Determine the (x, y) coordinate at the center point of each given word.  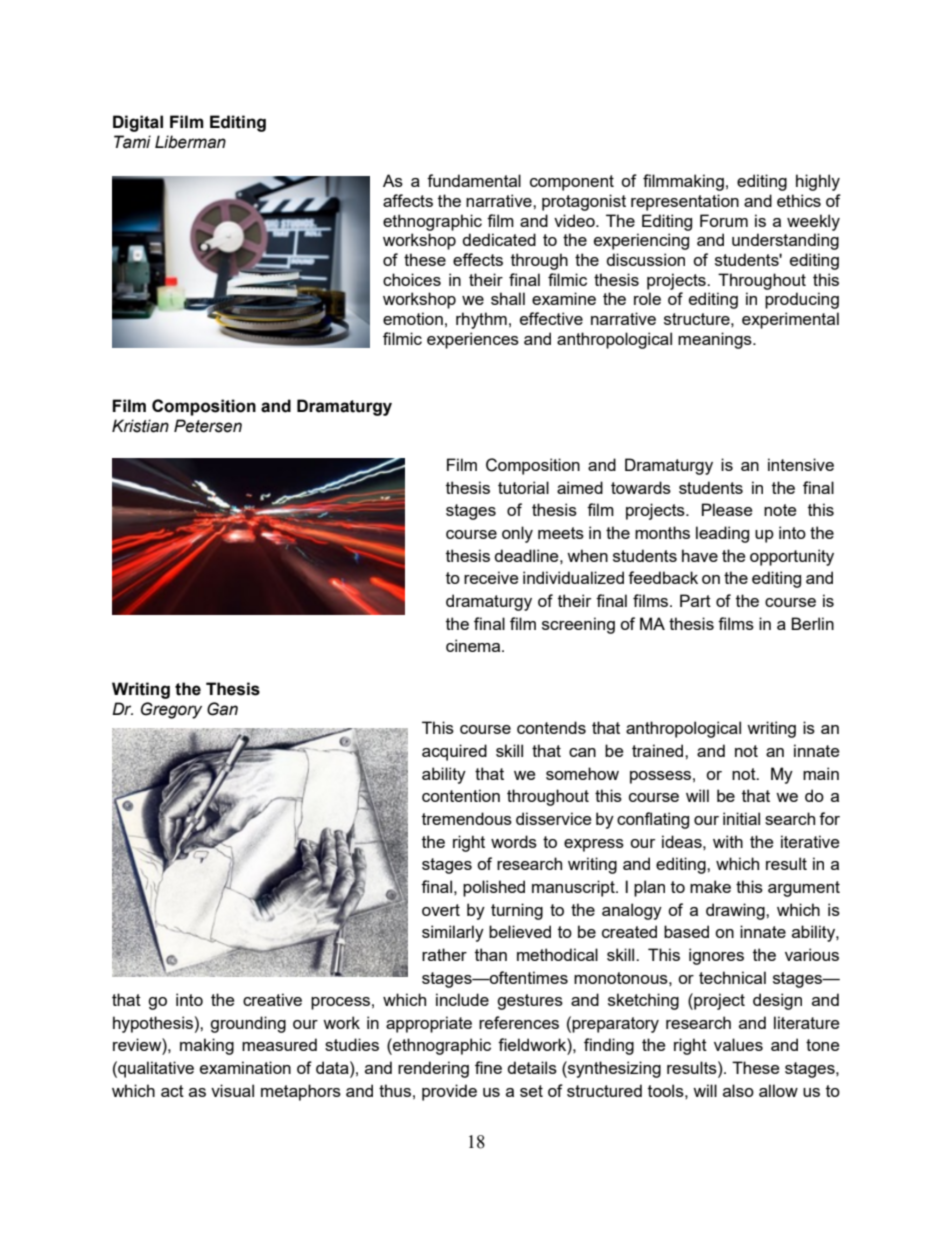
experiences (473, 340)
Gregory (171, 710)
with (728, 841)
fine (488, 1067)
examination (245, 1067)
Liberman (190, 142)
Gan (222, 709)
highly (818, 182)
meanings (716, 340)
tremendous (467, 818)
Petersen (208, 426)
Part (695, 600)
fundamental (474, 180)
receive (491, 577)
